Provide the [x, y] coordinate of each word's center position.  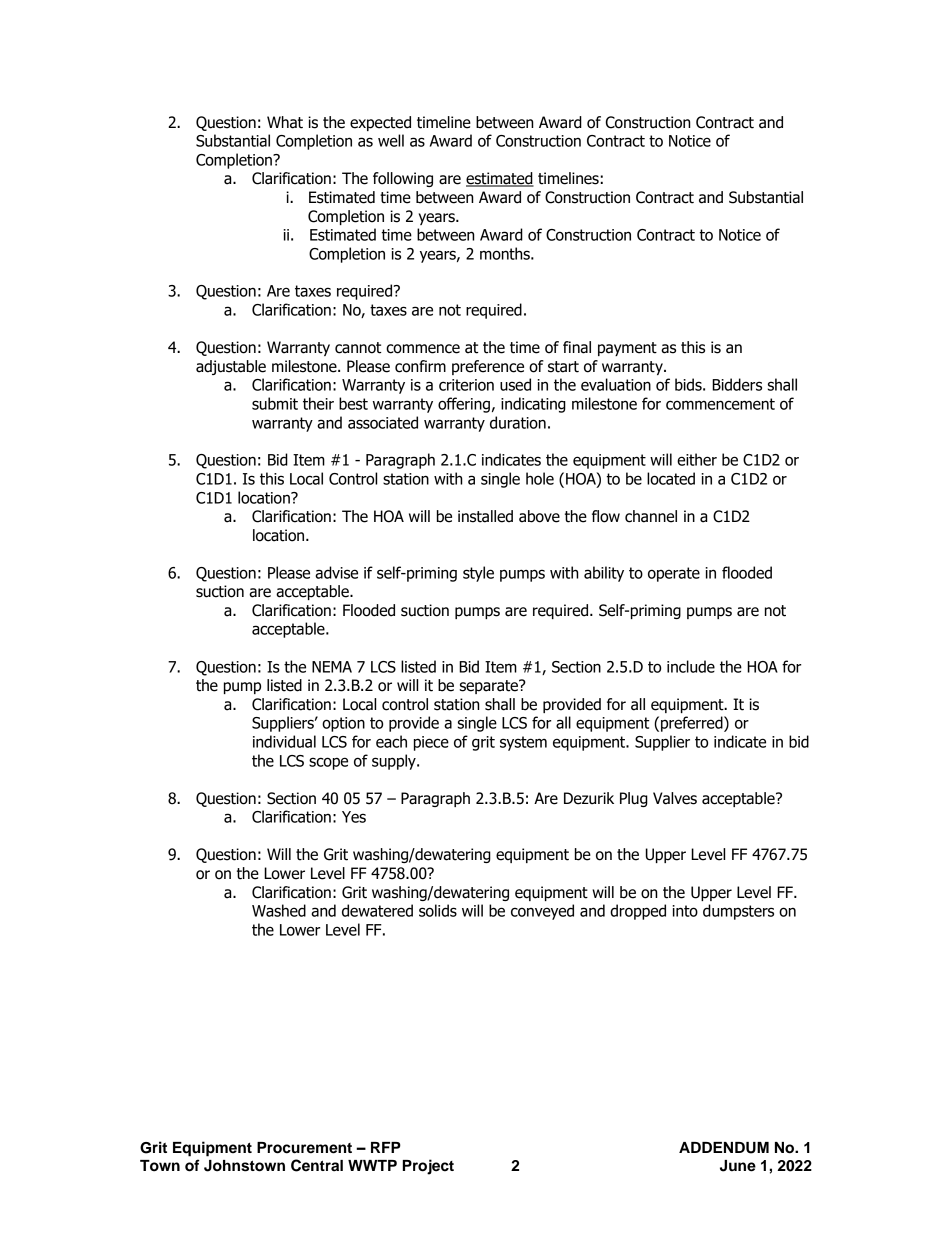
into [685, 911]
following [403, 179]
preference [488, 367]
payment [627, 349]
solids [438, 910]
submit [275, 403]
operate [674, 574]
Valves [675, 798]
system [523, 743]
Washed [279, 910]
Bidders [737, 384]
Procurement [304, 1148]
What [285, 122]
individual [284, 741]
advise [336, 572]
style [478, 574]
